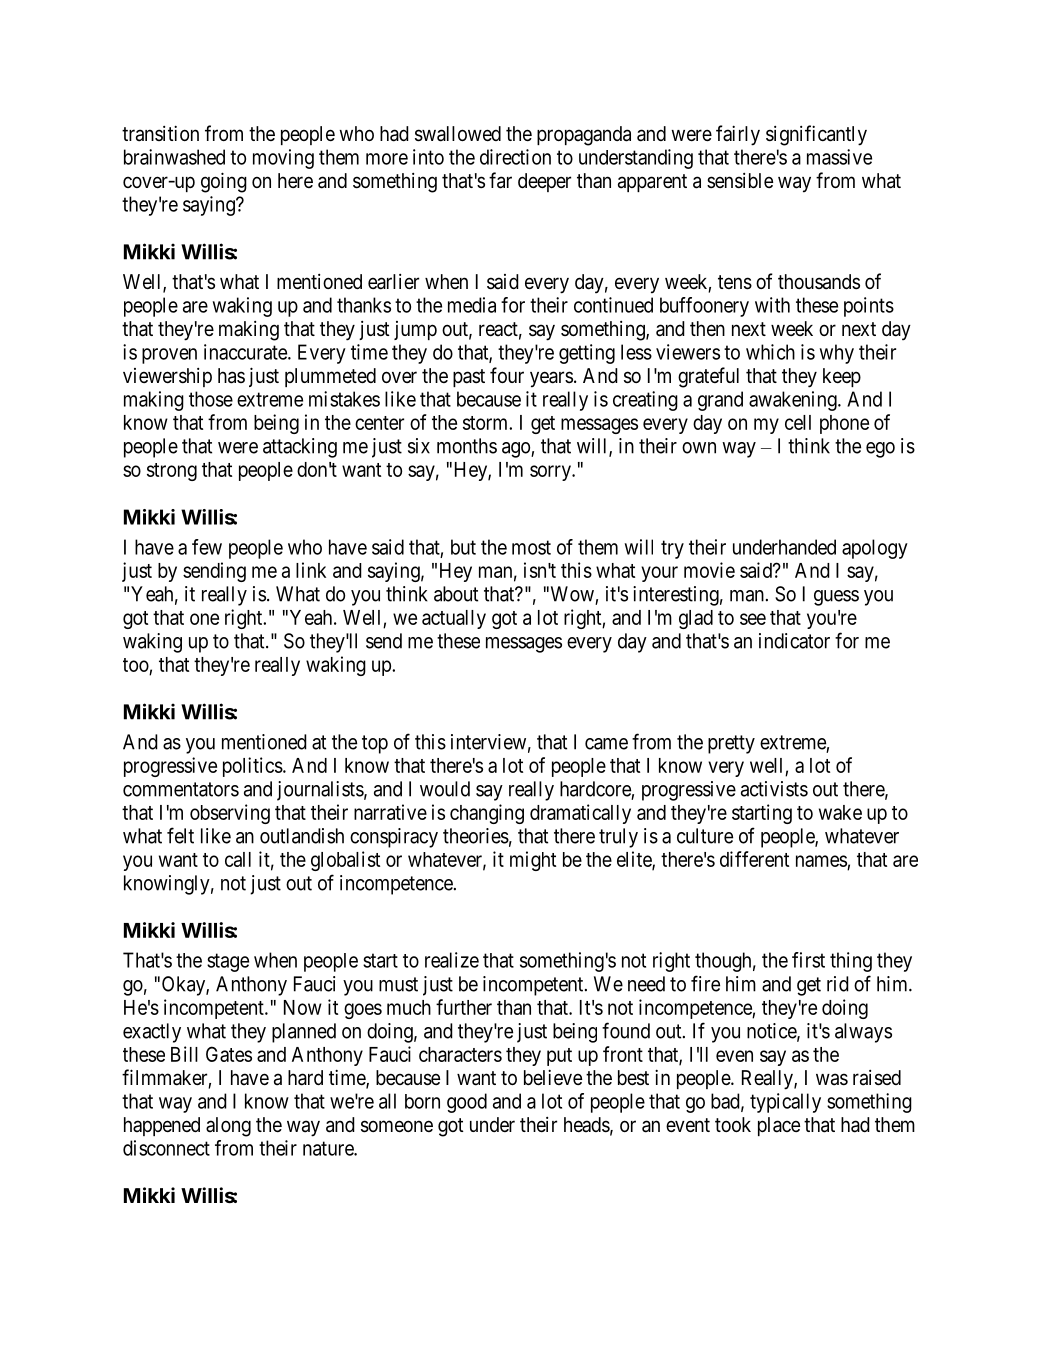 This image has height=1347, width=1041. What do you see at coordinates (467, 1103) in the image?
I see `good` at bounding box center [467, 1103].
